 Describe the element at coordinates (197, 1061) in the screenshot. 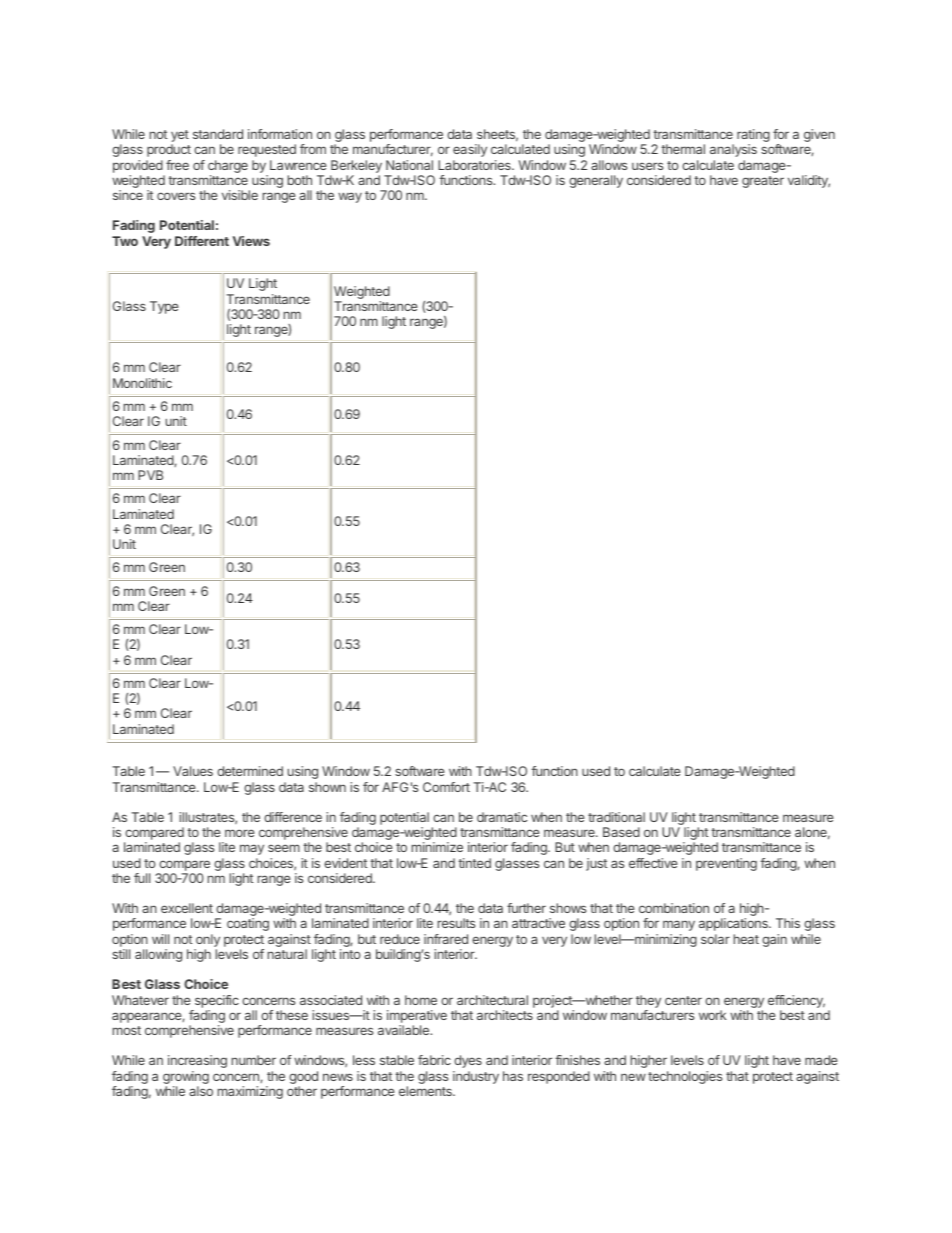

I see `increasing` at that location.
